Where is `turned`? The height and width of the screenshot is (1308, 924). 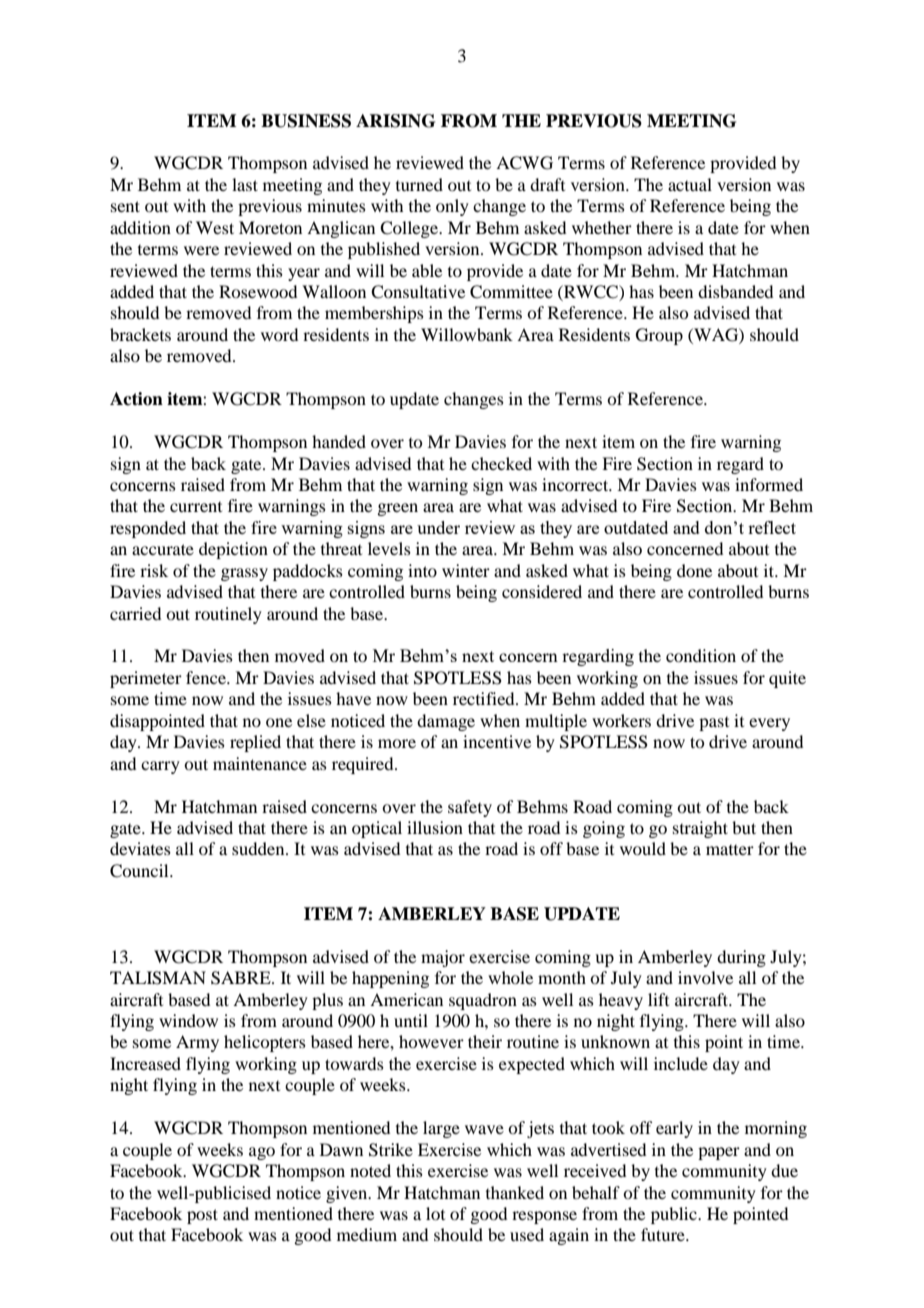
turned is located at coordinates (419, 184).
